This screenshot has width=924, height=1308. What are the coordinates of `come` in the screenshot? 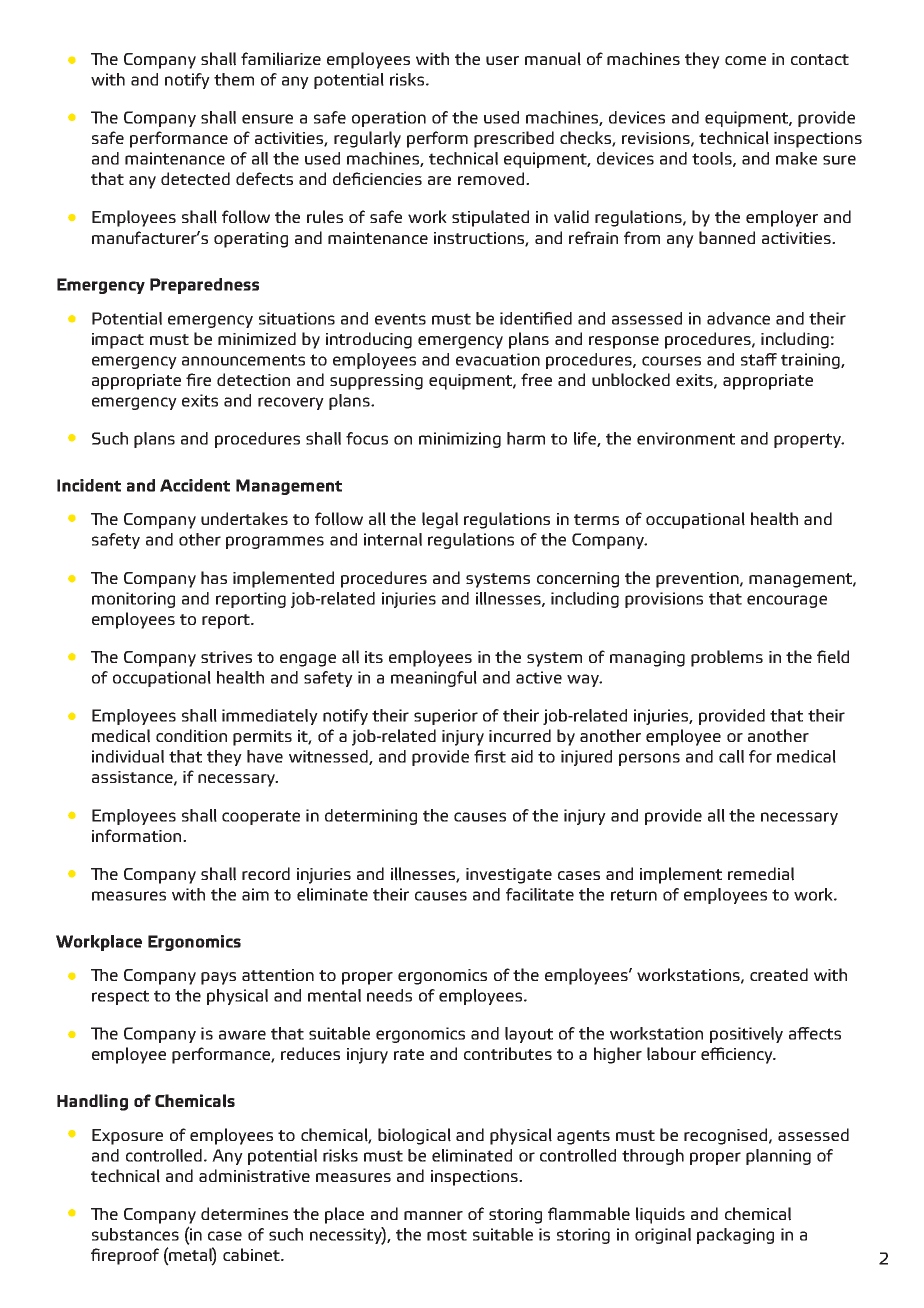 It's located at (745, 60).
